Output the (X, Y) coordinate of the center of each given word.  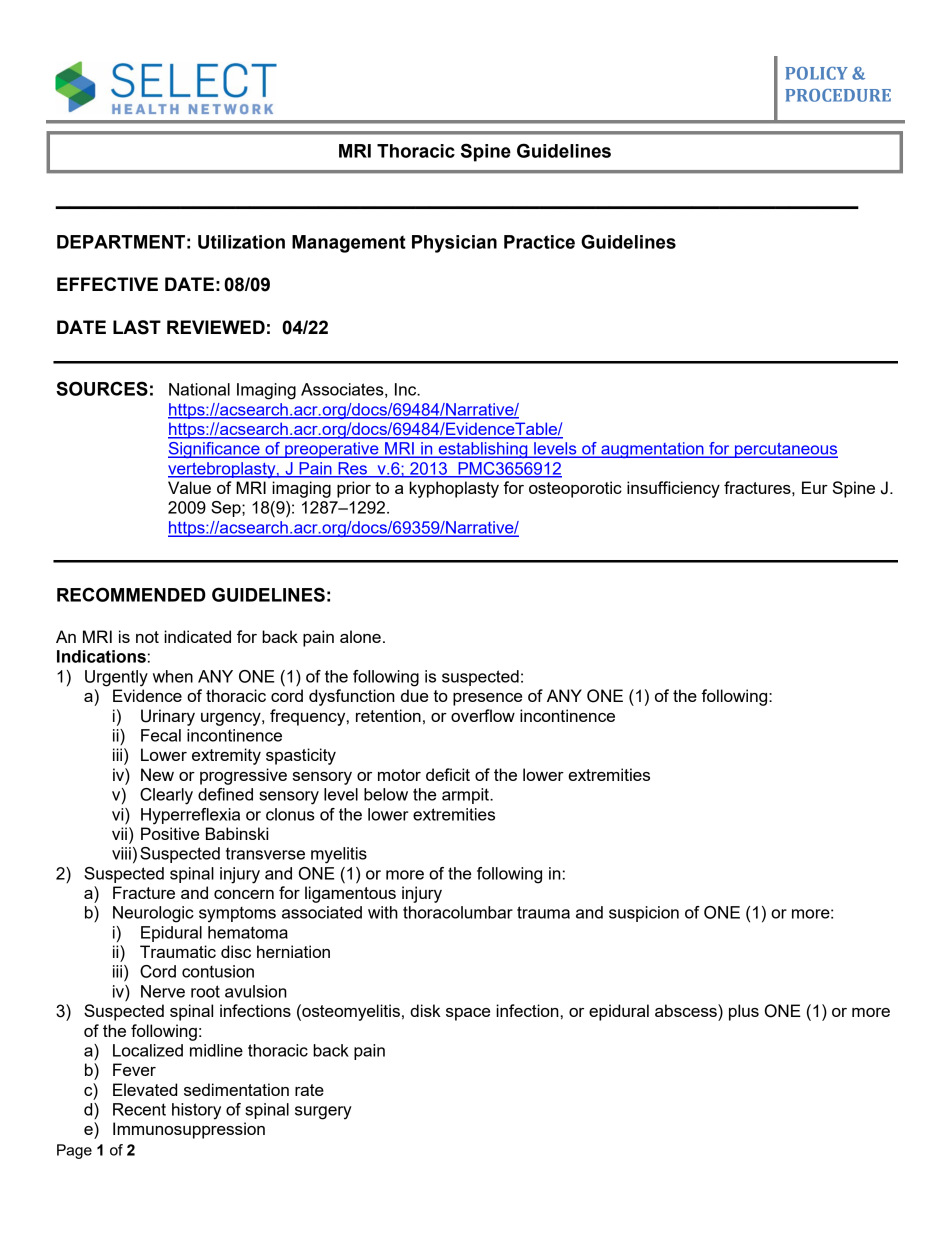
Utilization (241, 242)
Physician (454, 244)
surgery (323, 1113)
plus (744, 1012)
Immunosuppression (189, 1130)
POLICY (816, 73)
